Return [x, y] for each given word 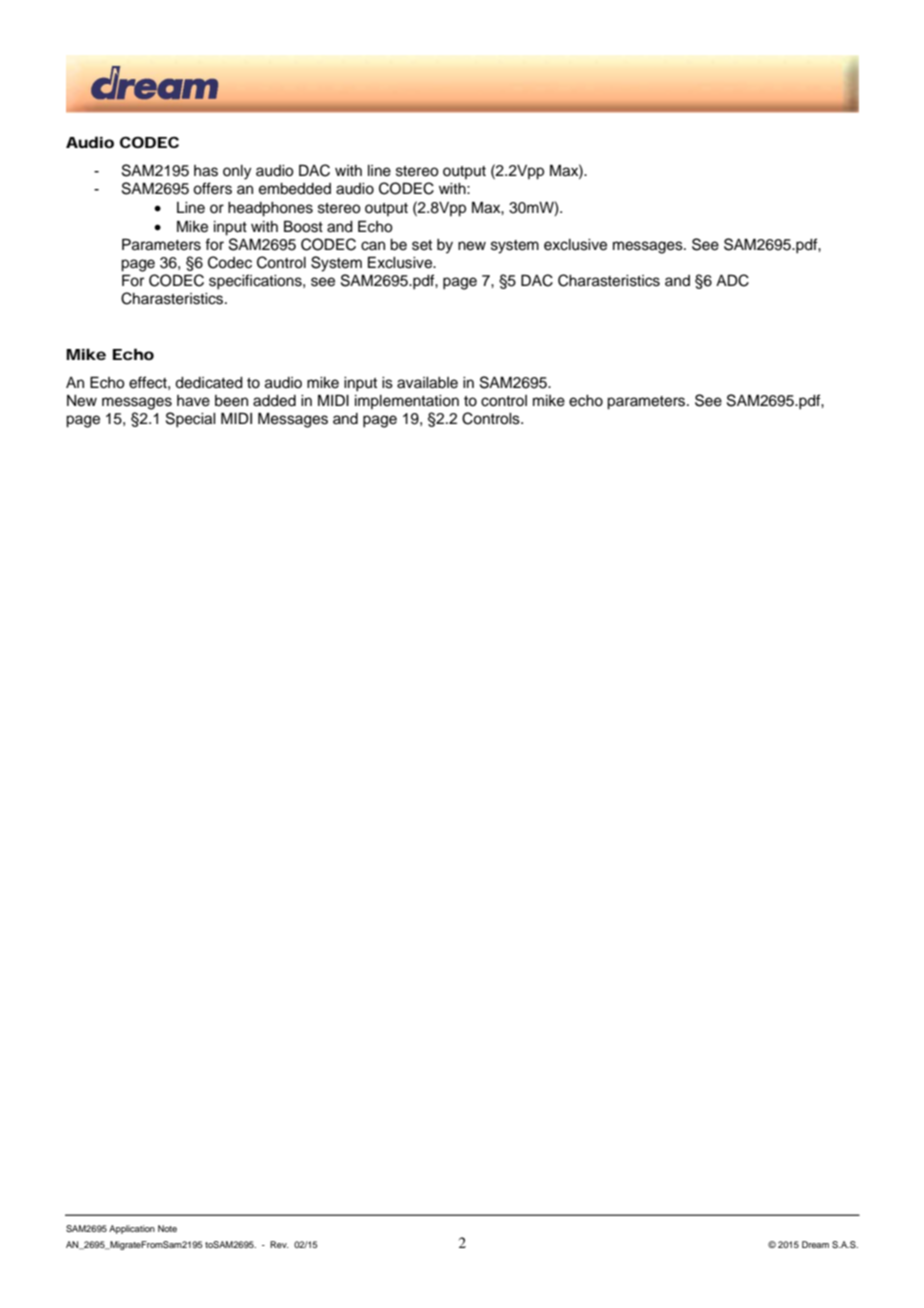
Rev [279, 1244]
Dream [815, 1244]
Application [132, 1229]
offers [212, 188]
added [274, 401]
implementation [407, 402]
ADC [732, 280]
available [427, 383]
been [231, 401]
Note [167, 1228]
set [422, 245]
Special [191, 420]
